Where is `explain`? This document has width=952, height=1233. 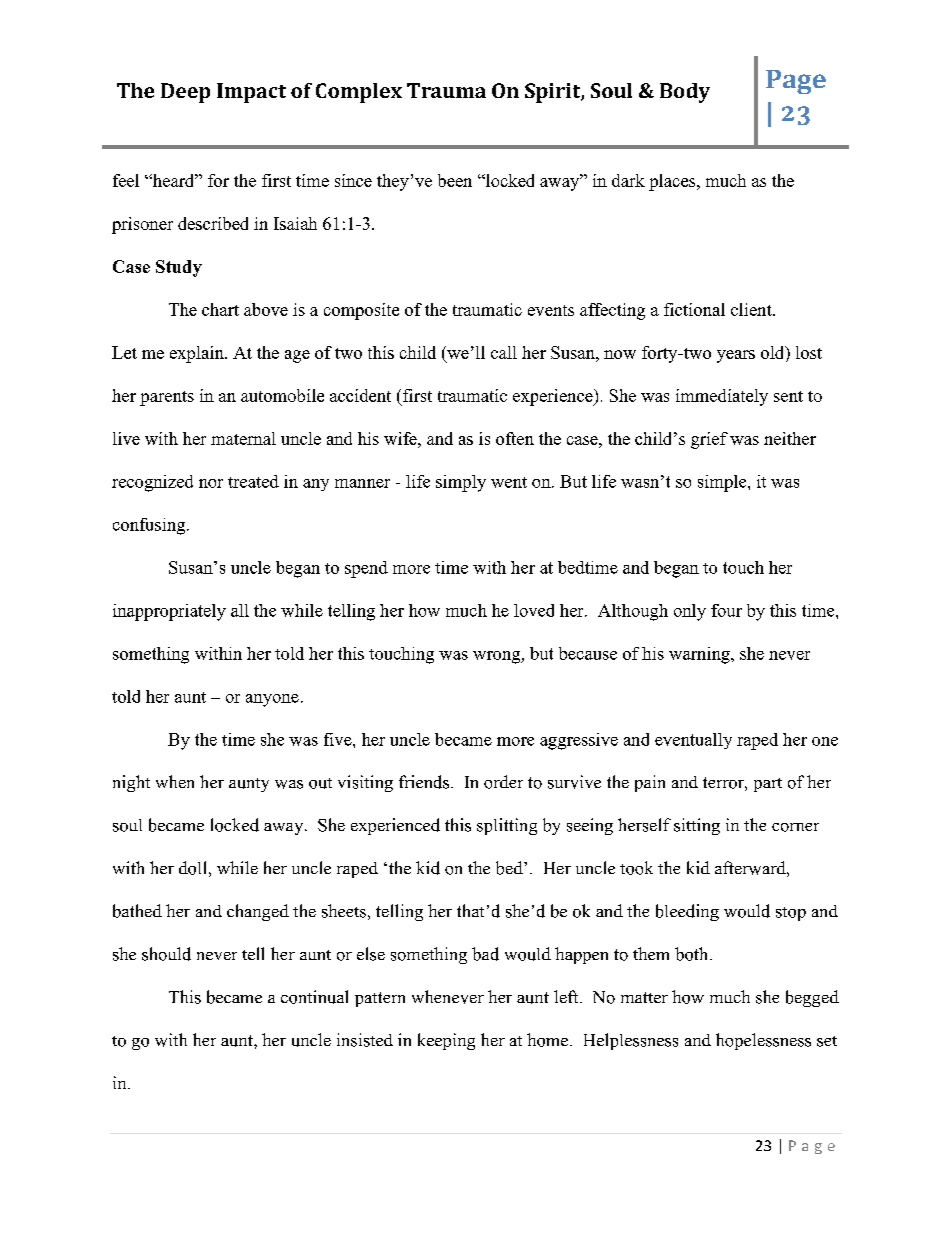 explain is located at coordinates (198, 354).
